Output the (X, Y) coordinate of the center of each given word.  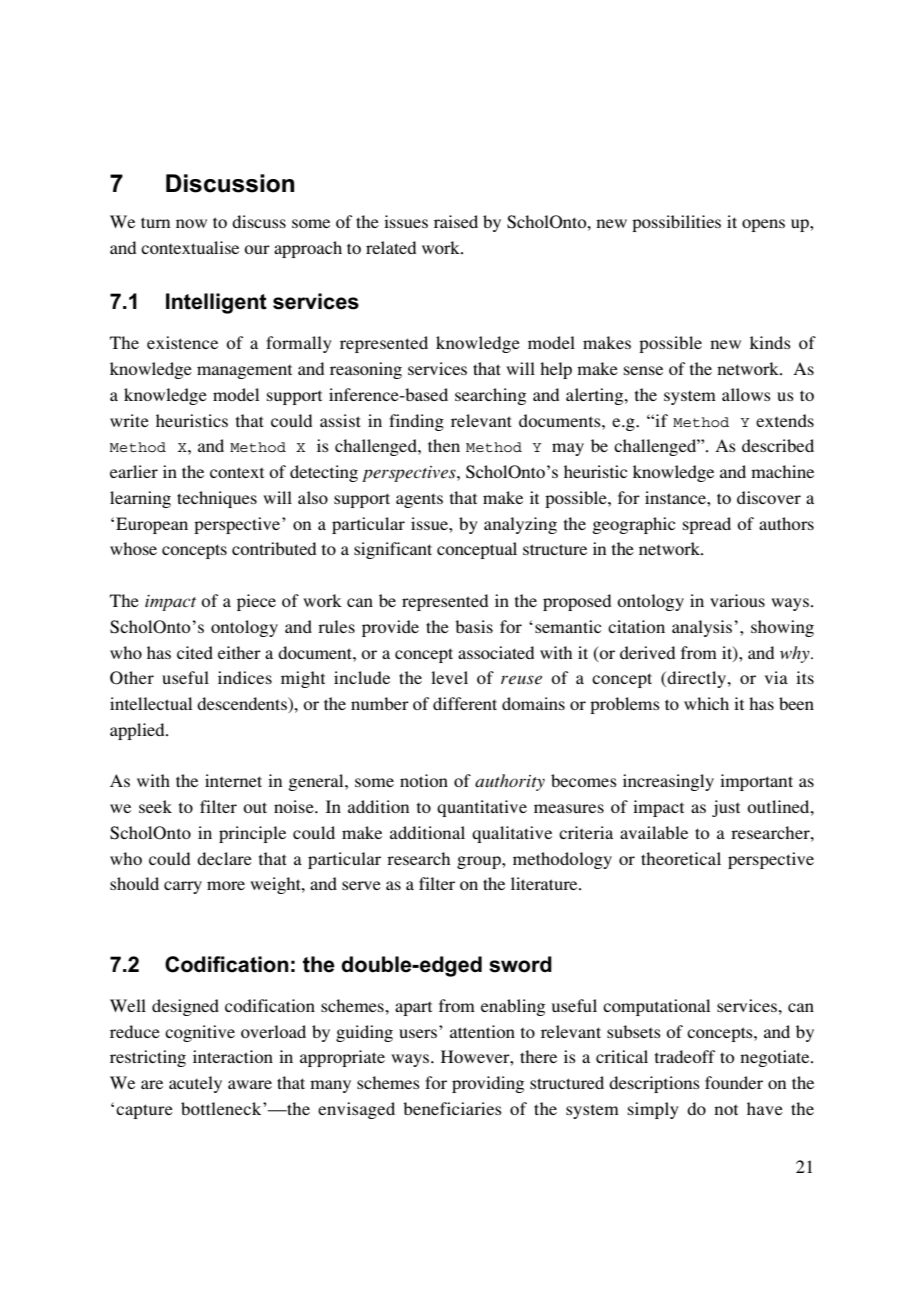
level (449, 677)
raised (456, 221)
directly (697, 679)
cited (195, 652)
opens (763, 225)
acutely (195, 1084)
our (257, 249)
